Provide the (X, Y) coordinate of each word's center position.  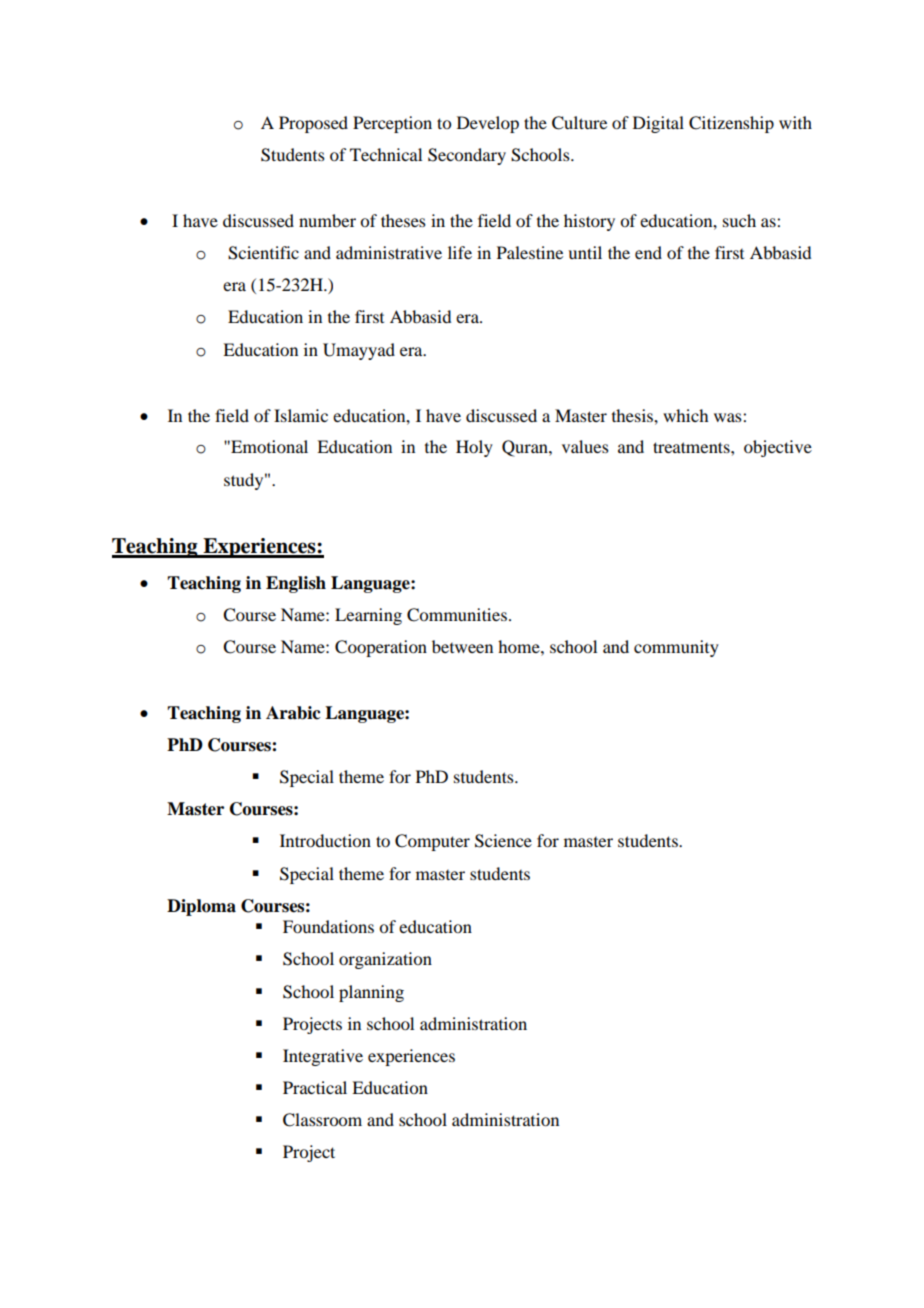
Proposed (313, 124)
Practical (315, 1087)
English (296, 584)
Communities (457, 615)
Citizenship (731, 124)
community (676, 648)
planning (371, 993)
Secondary (467, 156)
